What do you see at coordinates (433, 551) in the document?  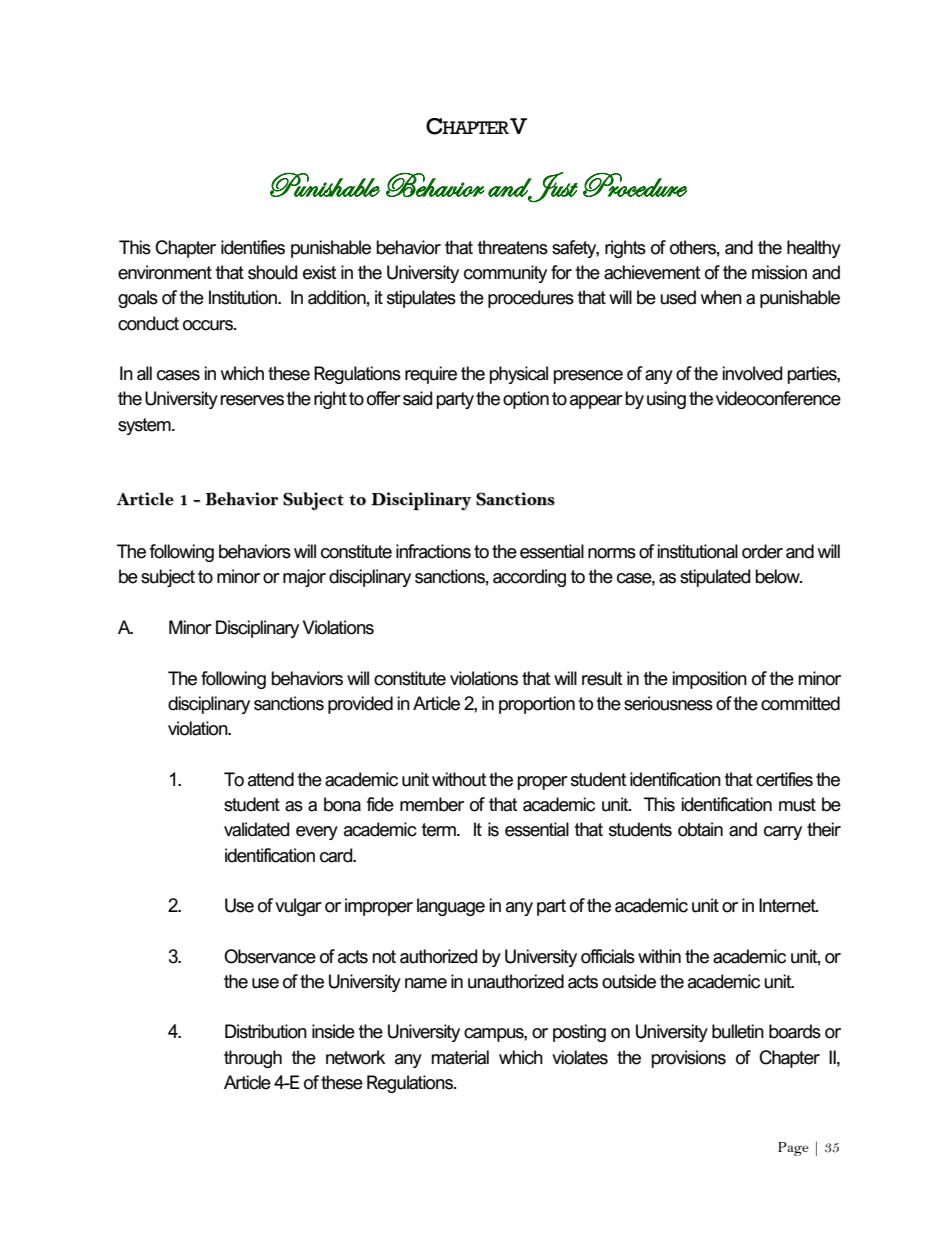 I see `infractions` at bounding box center [433, 551].
